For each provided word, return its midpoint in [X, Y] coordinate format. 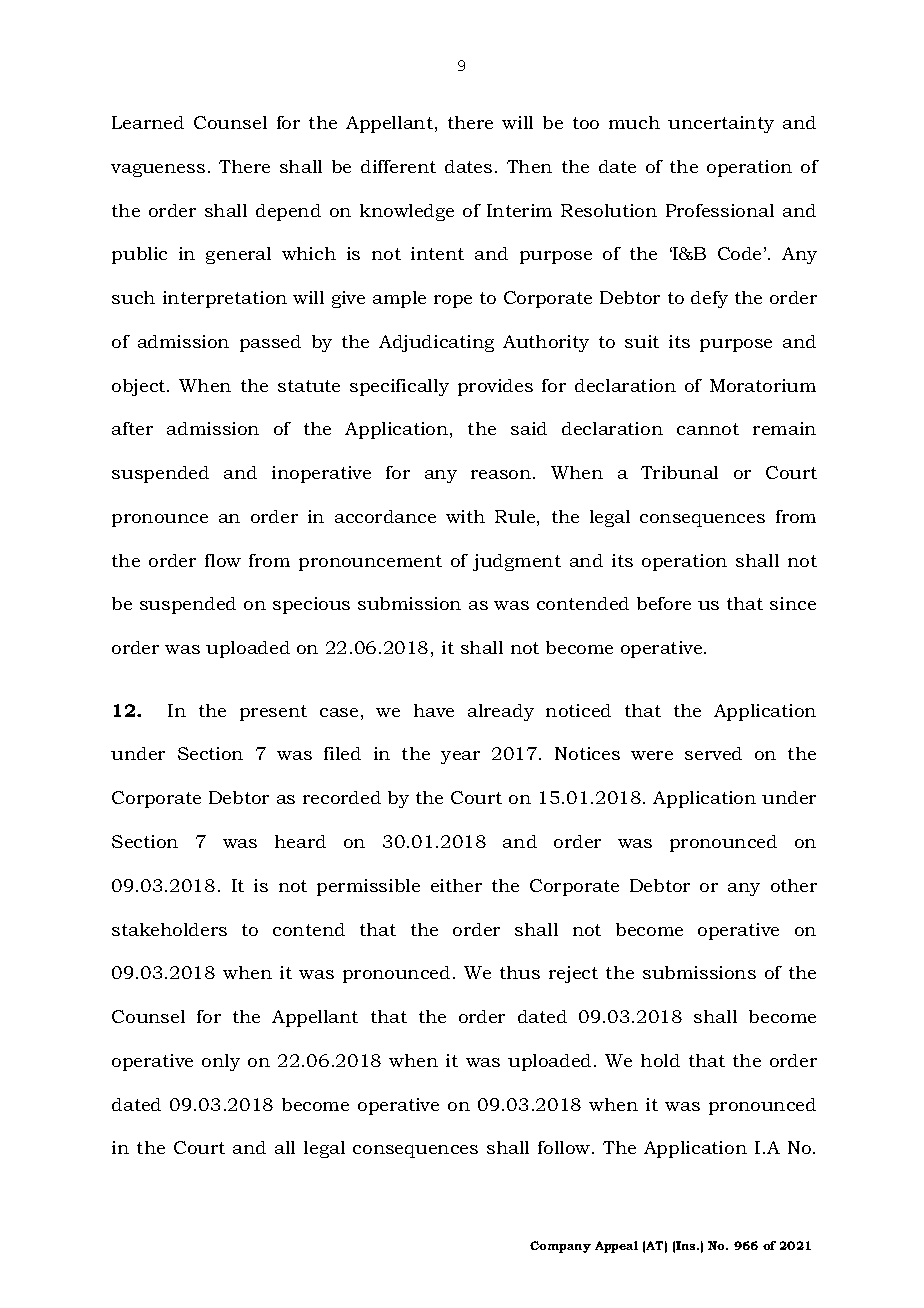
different [398, 166]
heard [300, 841]
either [456, 885]
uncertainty [721, 124]
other [794, 885]
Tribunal [679, 472]
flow [223, 560]
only [221, 1062]
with [465, 516]
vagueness [158, 170]
